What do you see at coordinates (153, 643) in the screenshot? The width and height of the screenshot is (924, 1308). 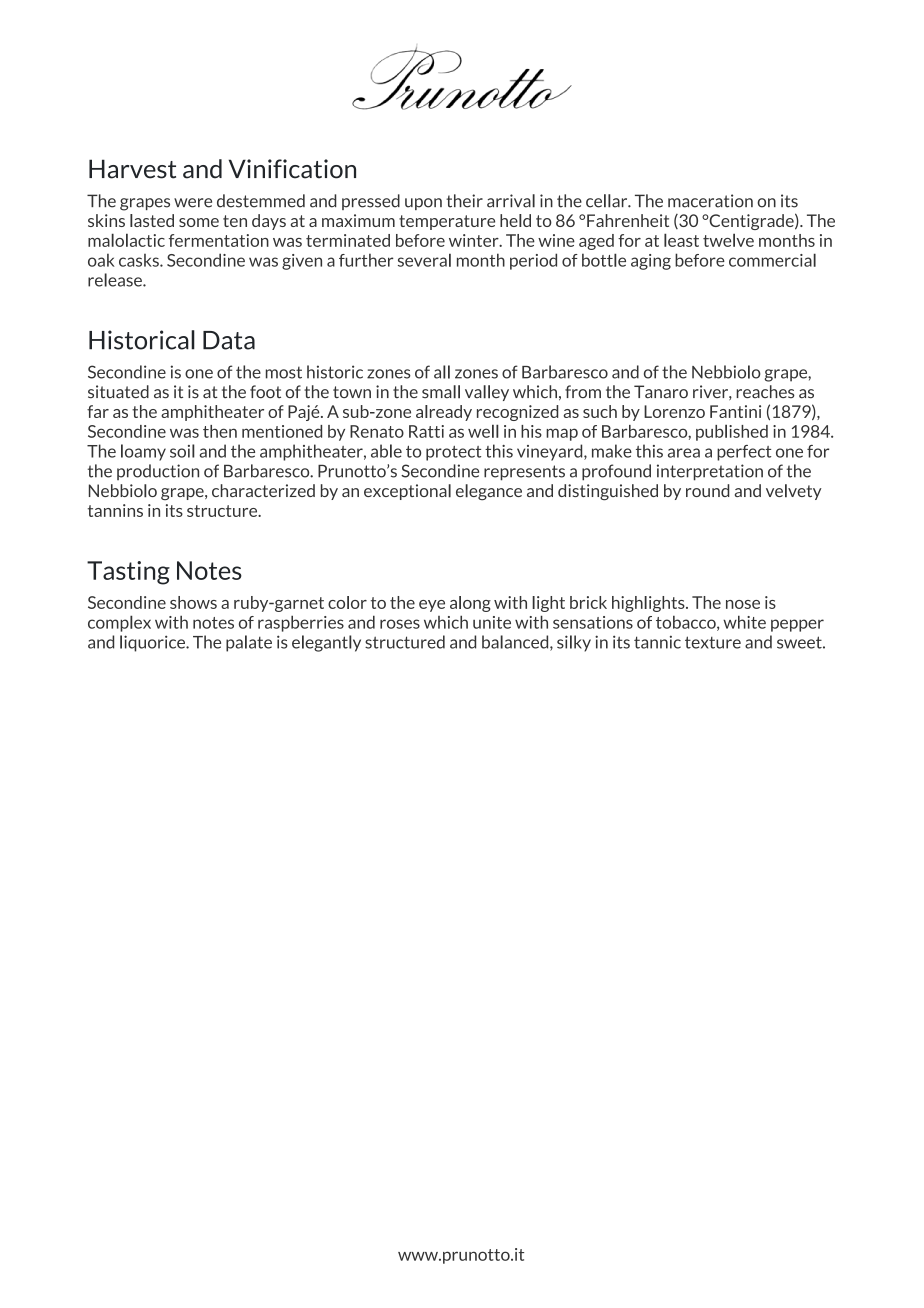 I see `liquorice` at bounding box center [153, 643].
